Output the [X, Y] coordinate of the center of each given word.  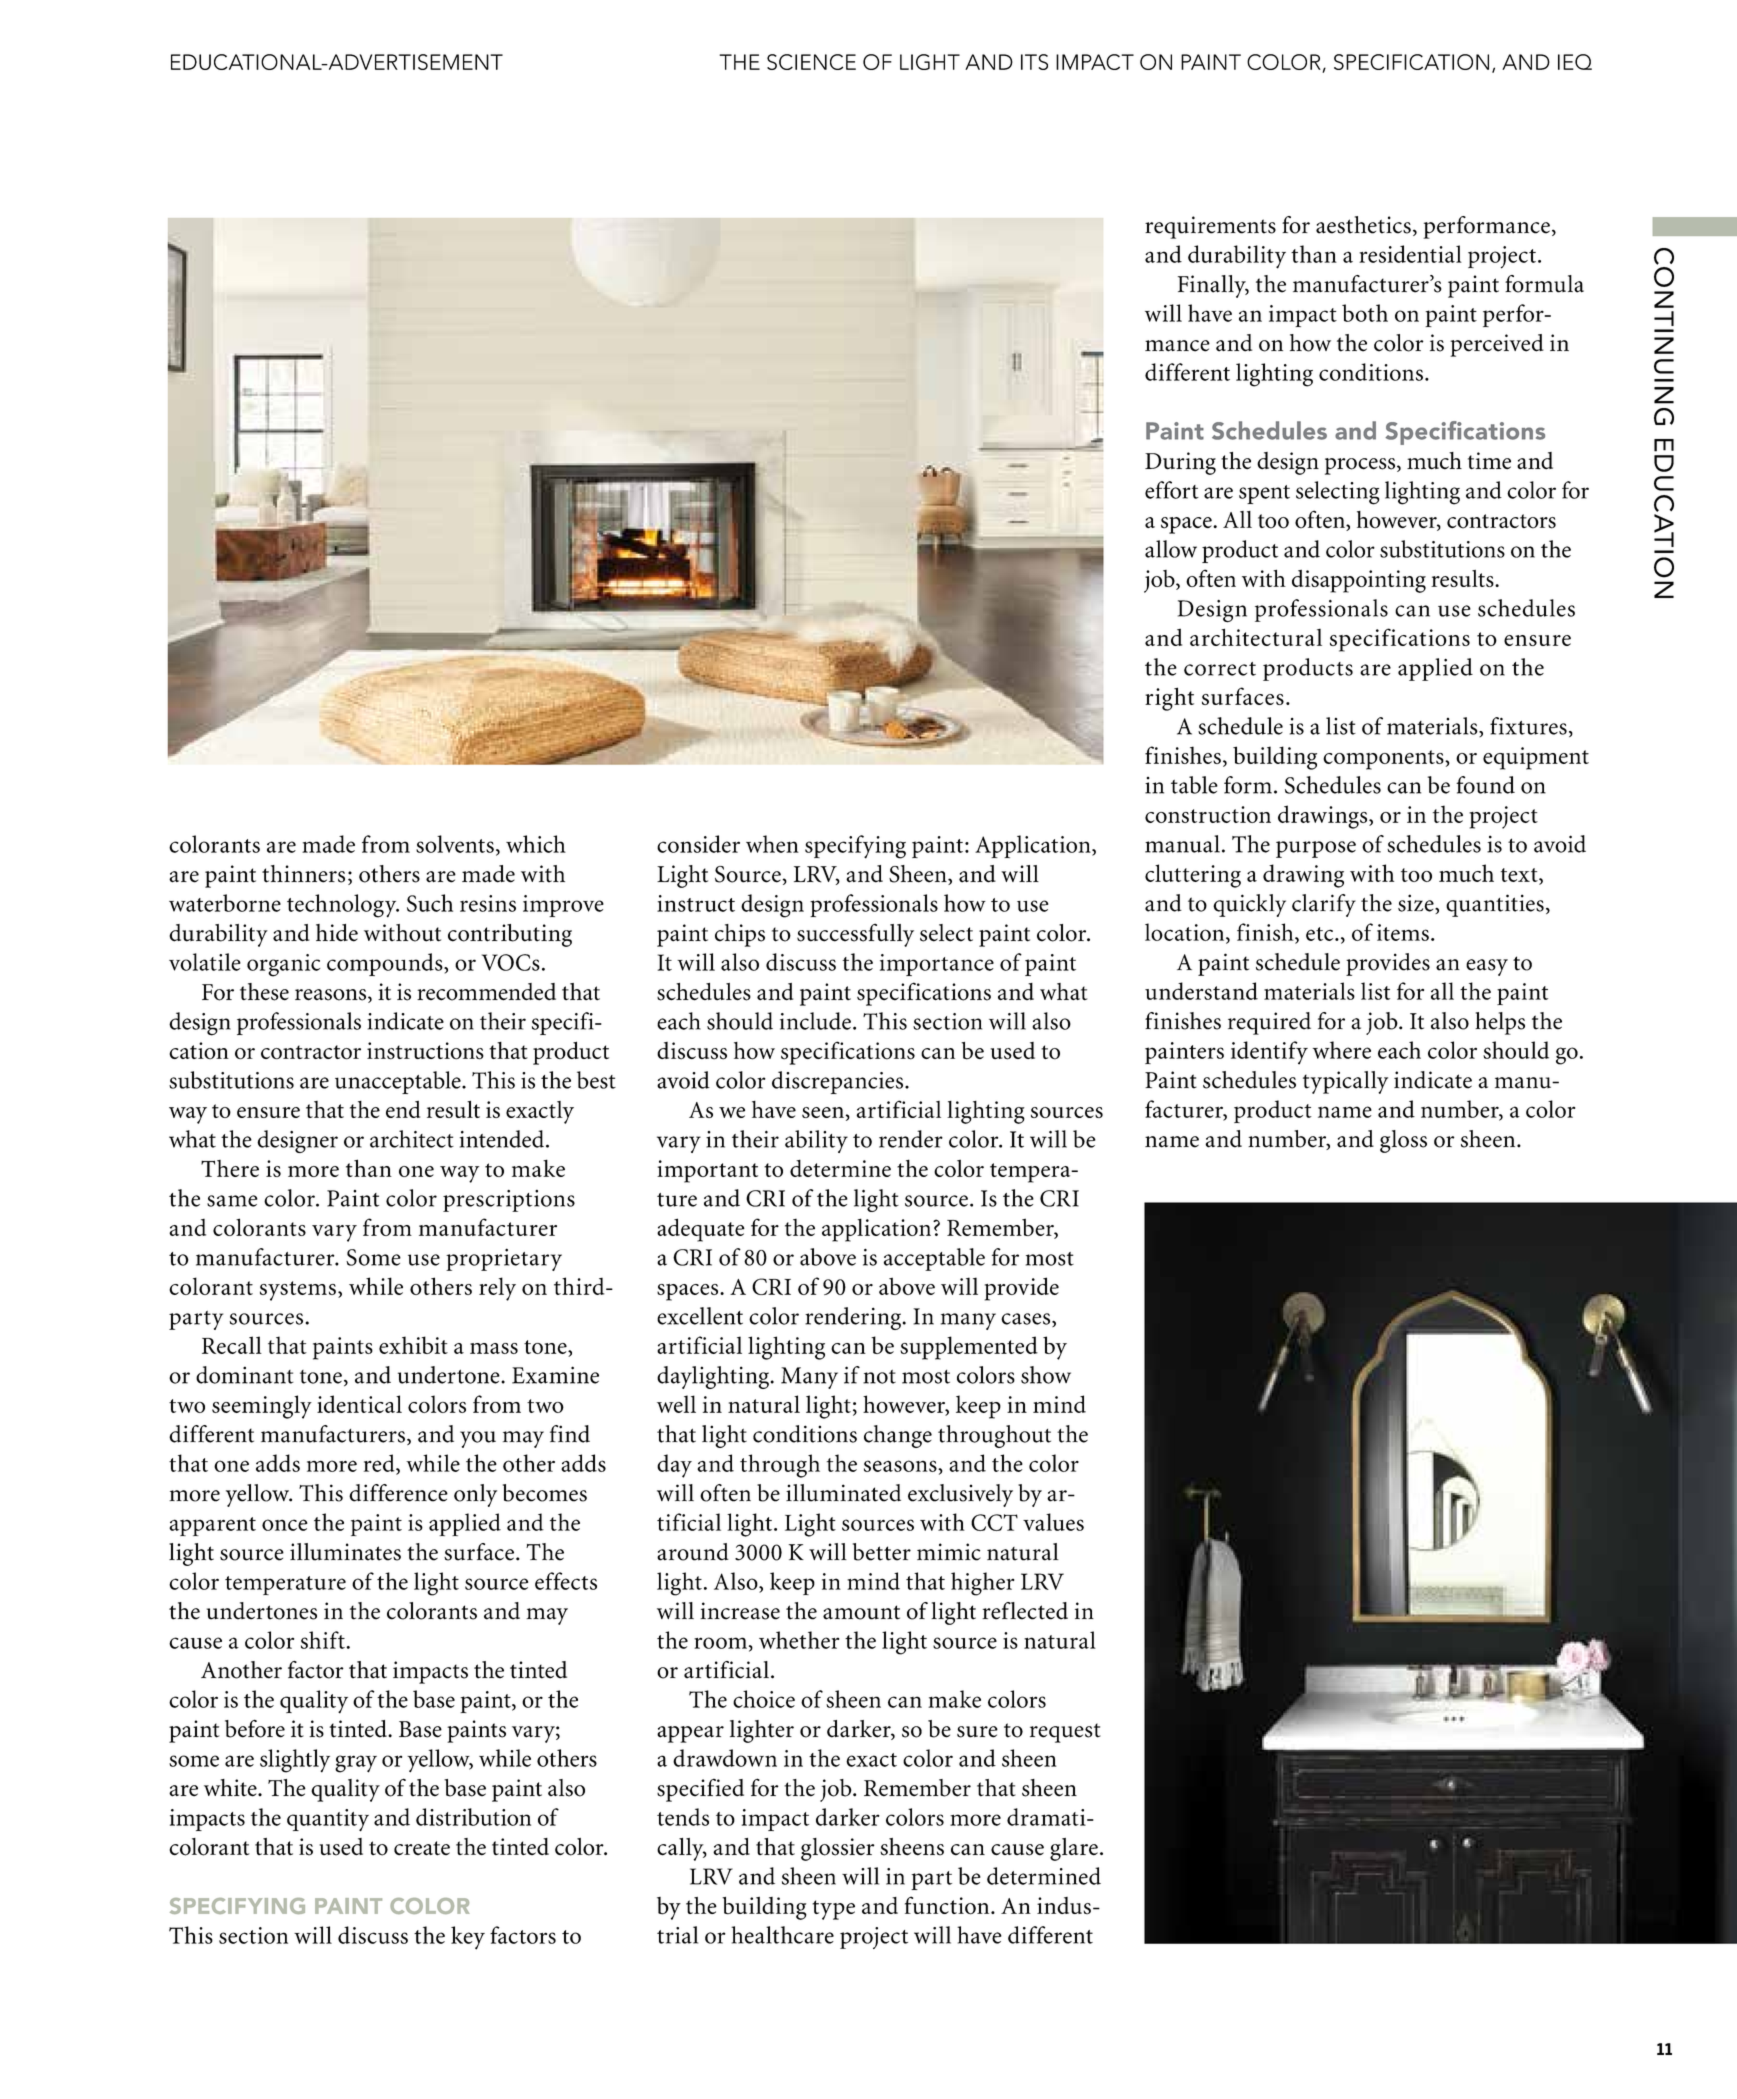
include [815, 1021]
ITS [1034, 62]
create [422, 1848]
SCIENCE [811, 62]
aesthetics [1363, 225]
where [1342, 1050]
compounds [386, 964]
